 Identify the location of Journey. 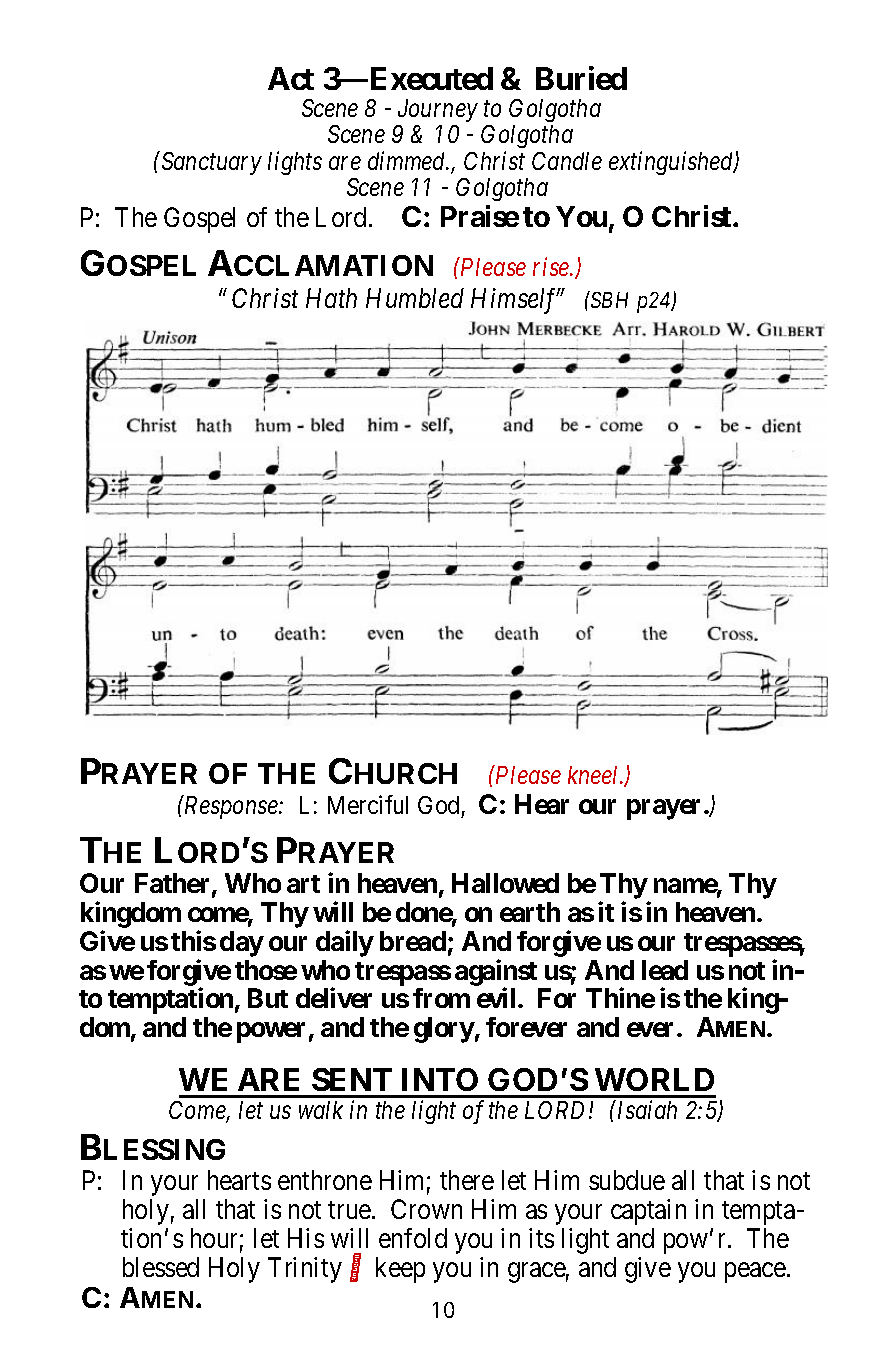
(438, 110).
